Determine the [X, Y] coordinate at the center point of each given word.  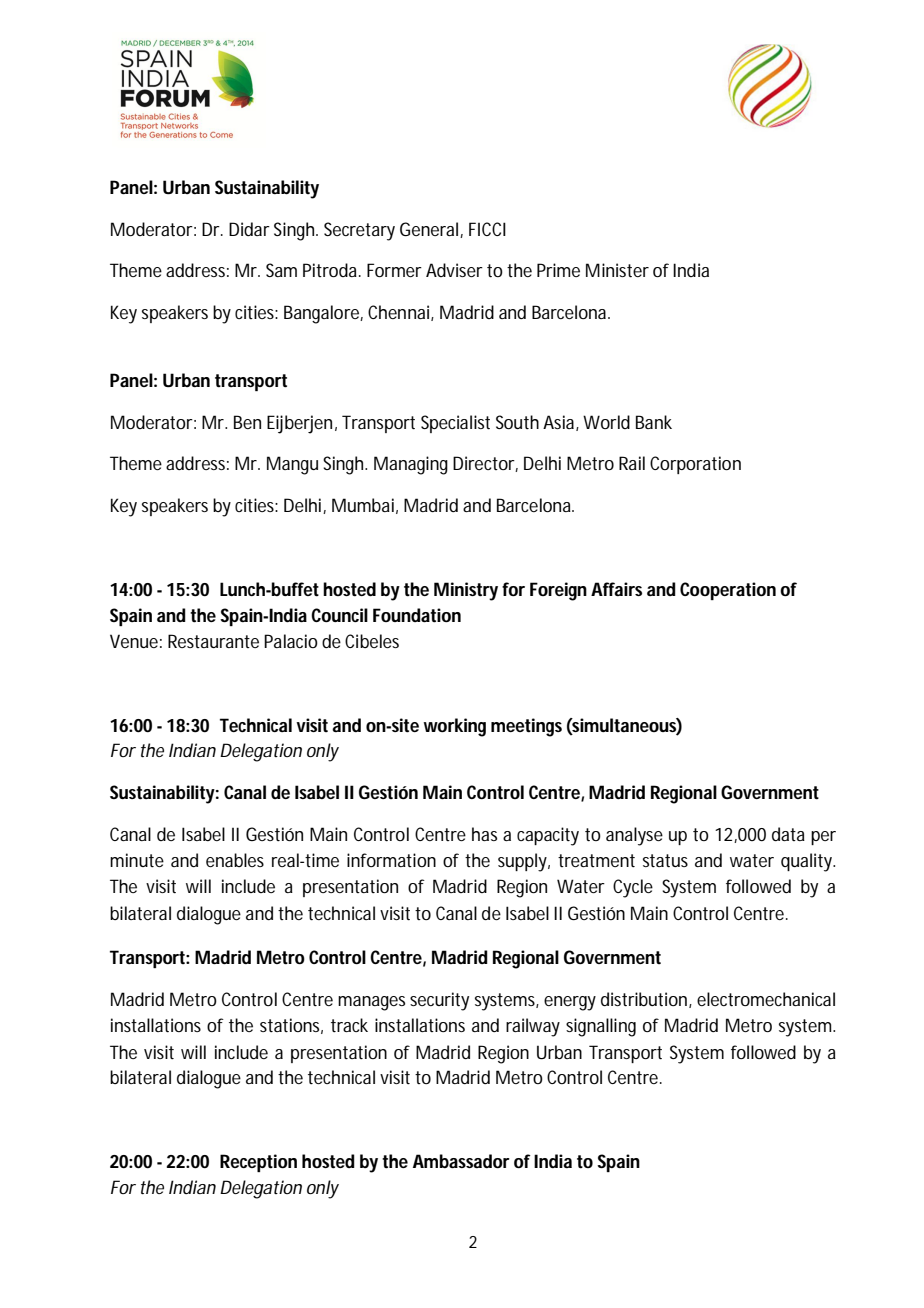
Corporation [695, 465]
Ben [247, 422]
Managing [411, 465]
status [665, 860]
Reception [258, 1163]
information [391, 860]
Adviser [454, 270]
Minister [617, 270]
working [455, 727]
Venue [134, 641]
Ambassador [461, 1161]
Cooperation [728, 591]
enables [235, 860]
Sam [281, 270]
